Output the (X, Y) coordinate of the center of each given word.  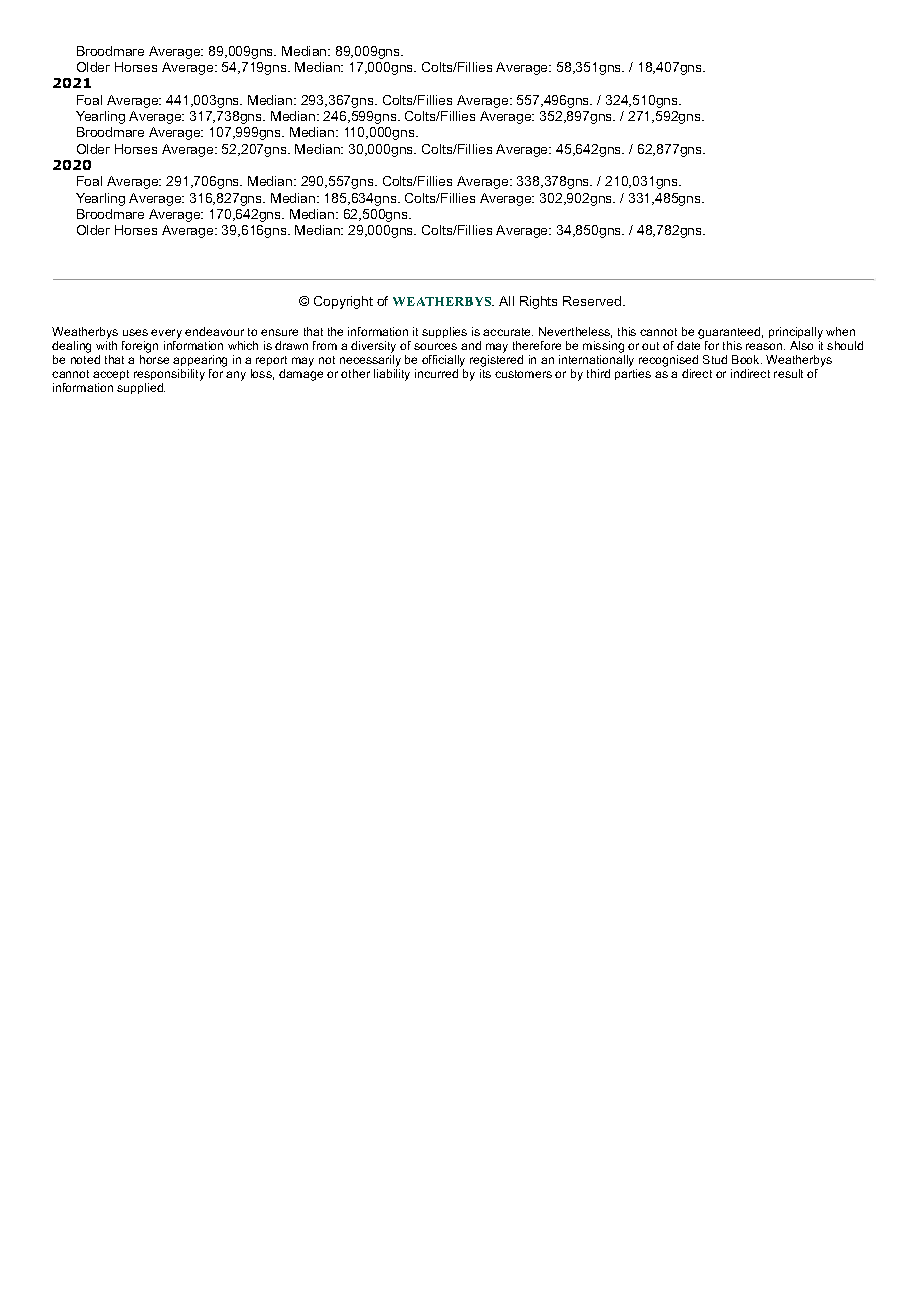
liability (392, 375)
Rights (538, 302)
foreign (140, 347)
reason (765, 346)
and (471, 345)
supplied (141, 388)
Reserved (593, 301)
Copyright (343, 302)
